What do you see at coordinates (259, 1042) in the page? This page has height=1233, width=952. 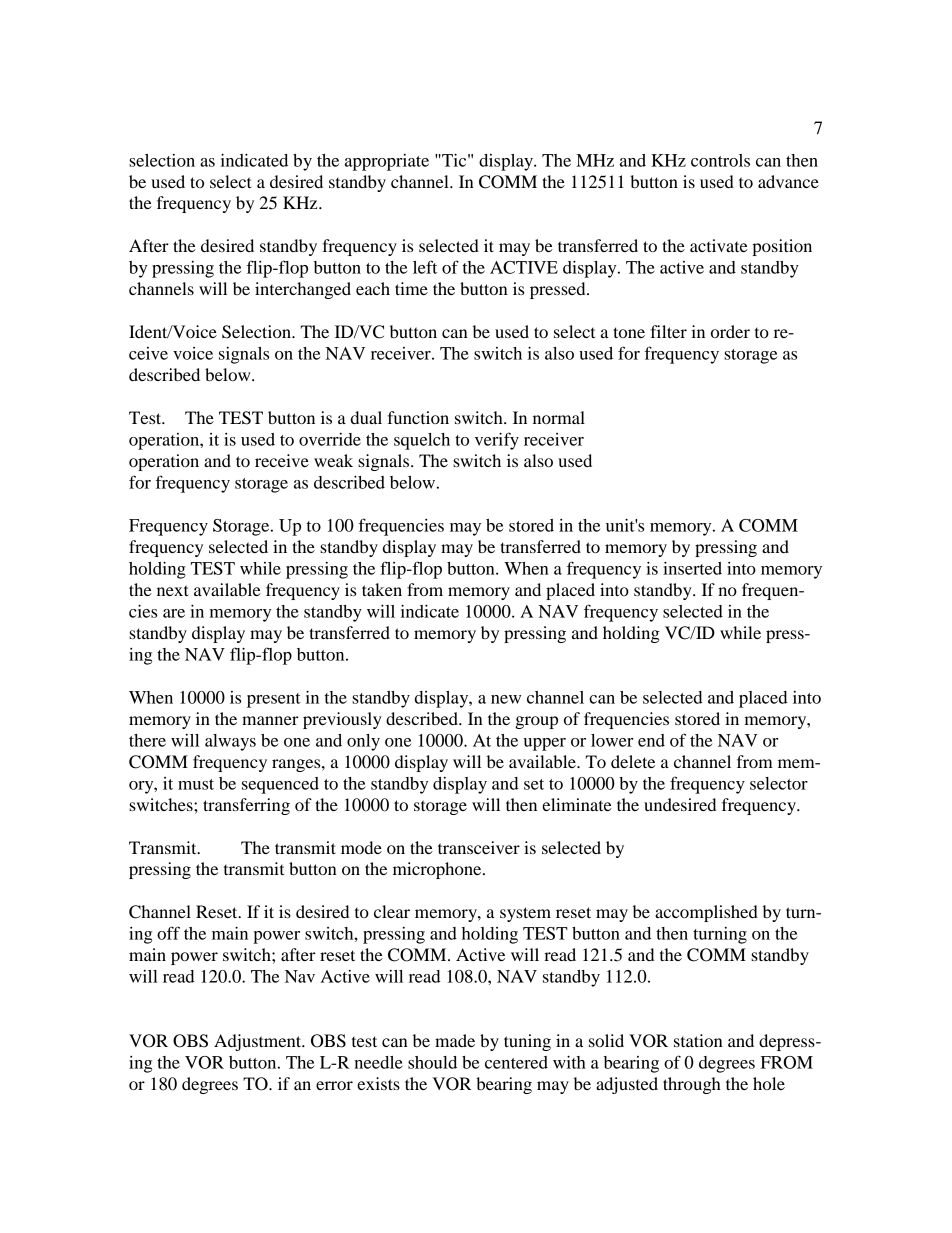 I see `Adjustment` at bounding box center [259, 1042].
